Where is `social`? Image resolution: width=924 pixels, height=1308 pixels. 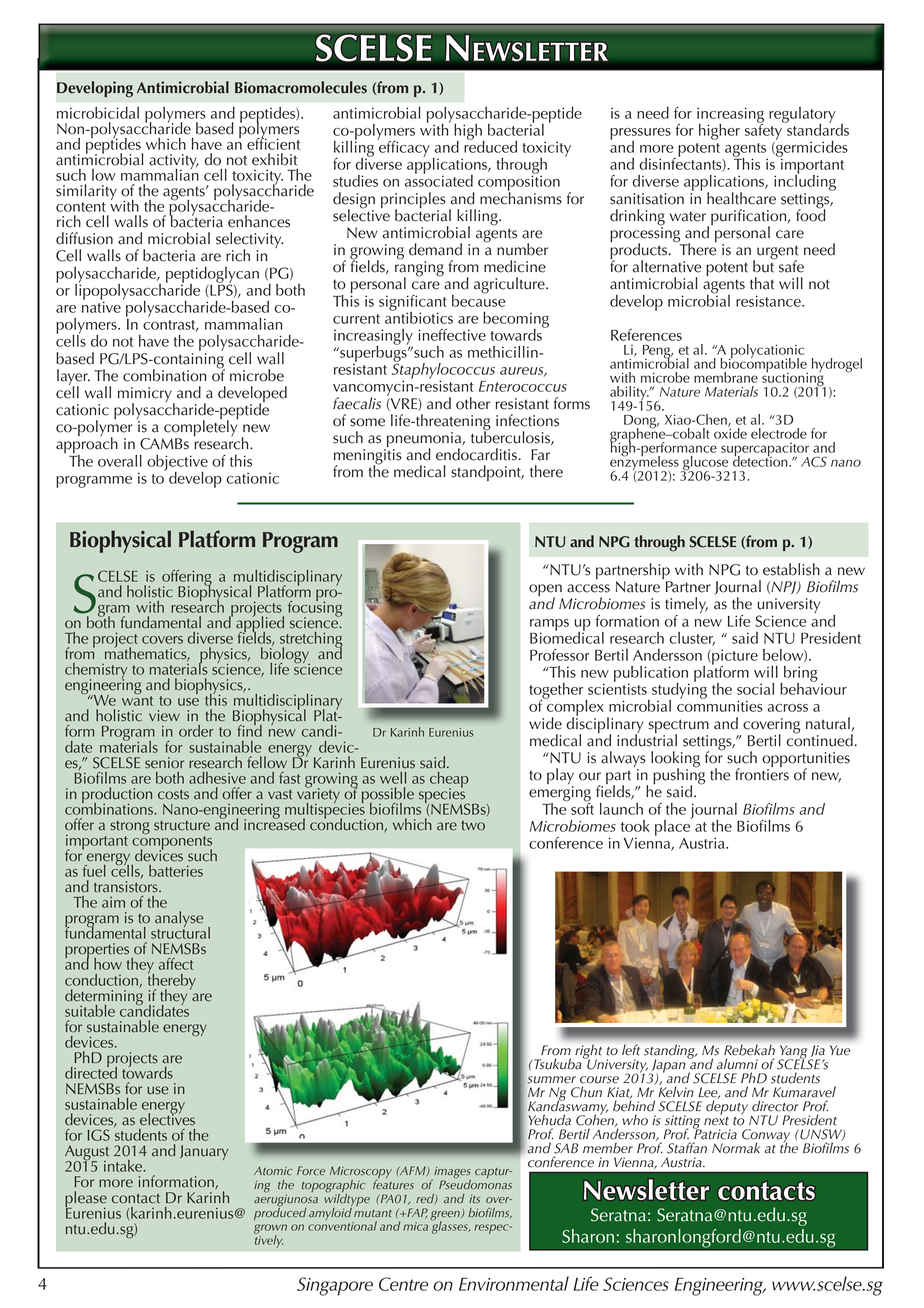 social is located at coordinates (755, 689).
